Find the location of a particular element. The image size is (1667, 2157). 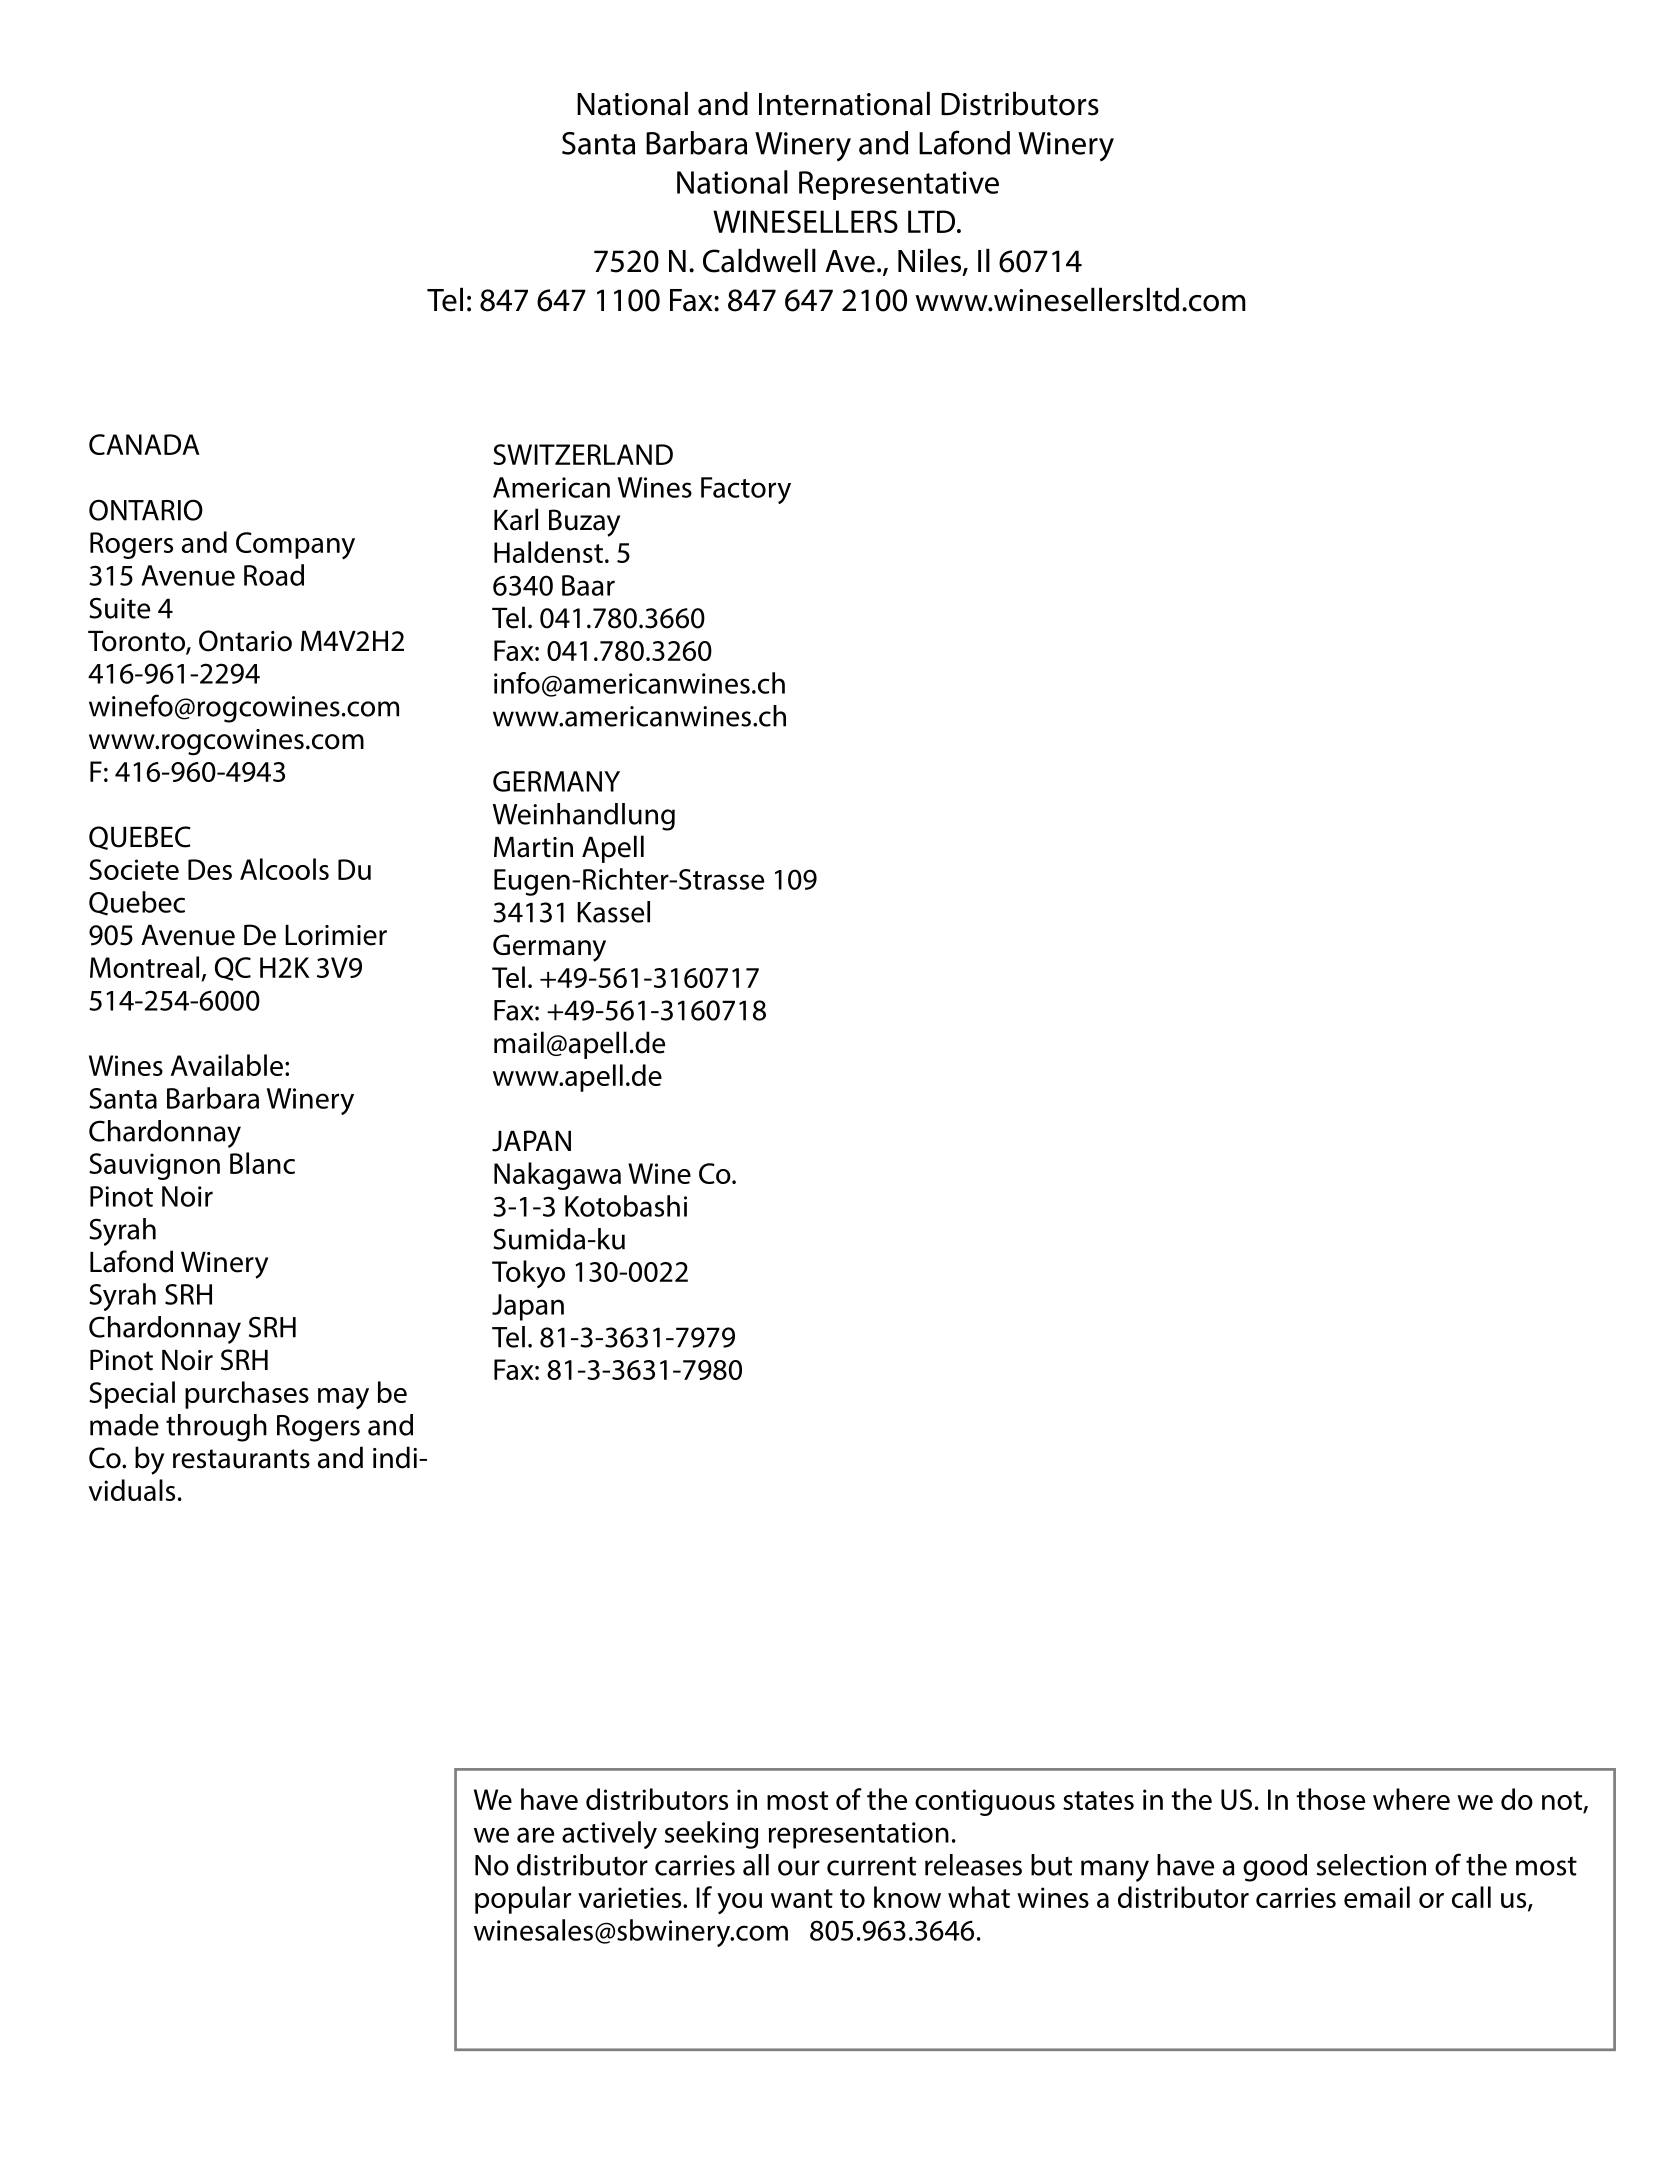

restaurants is located at coordinates (241, 1459).
